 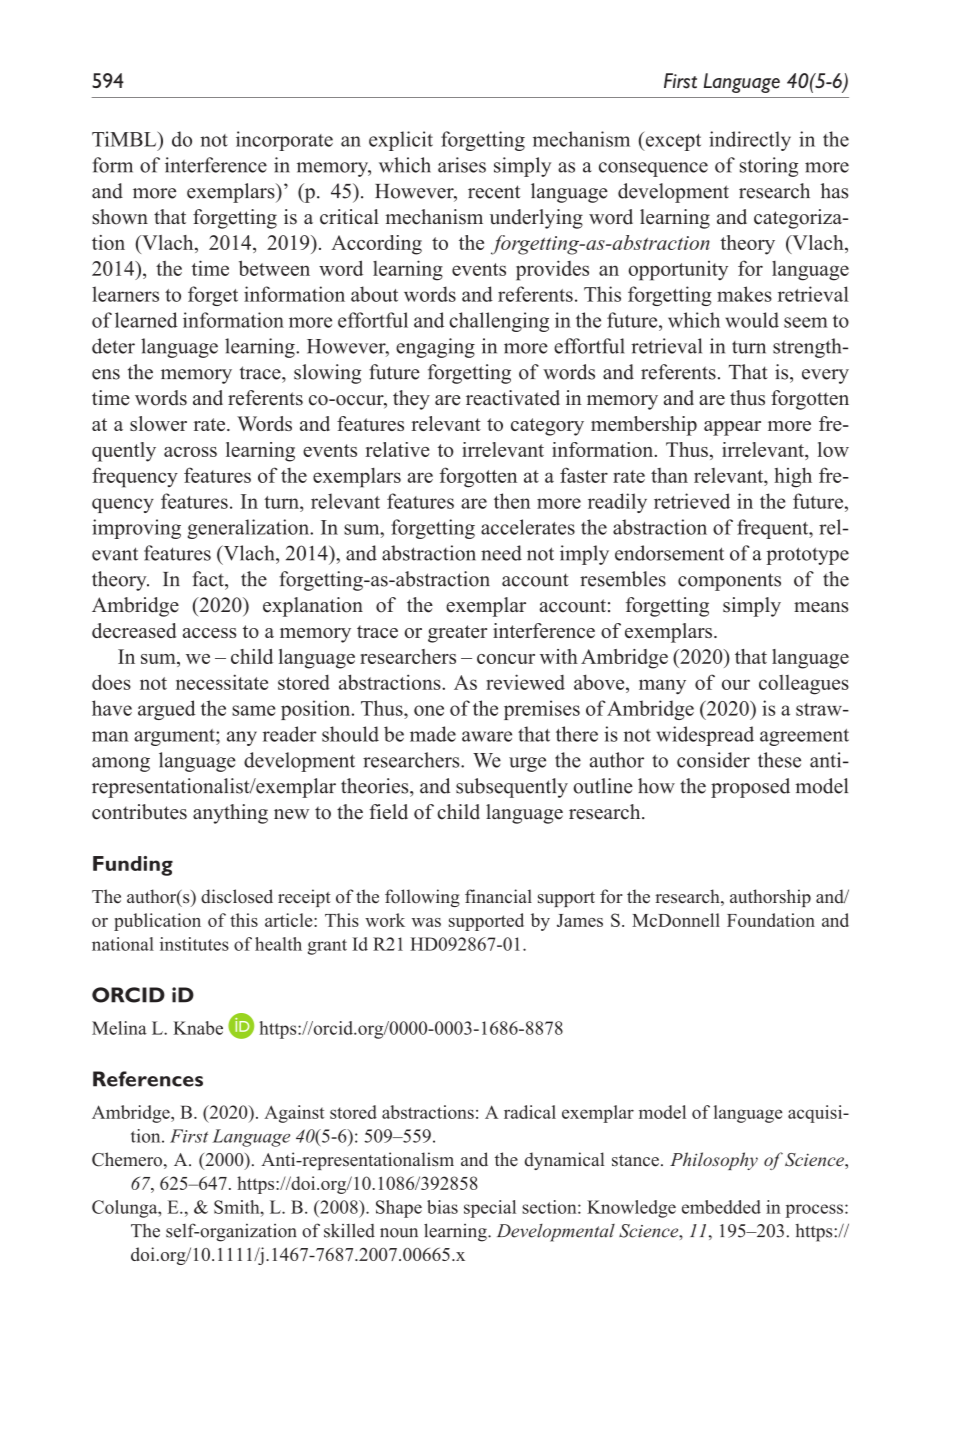 What do you see at coordinates (294, 1114) in the document?
I see `Against` at bounding box center [294, 1114].
